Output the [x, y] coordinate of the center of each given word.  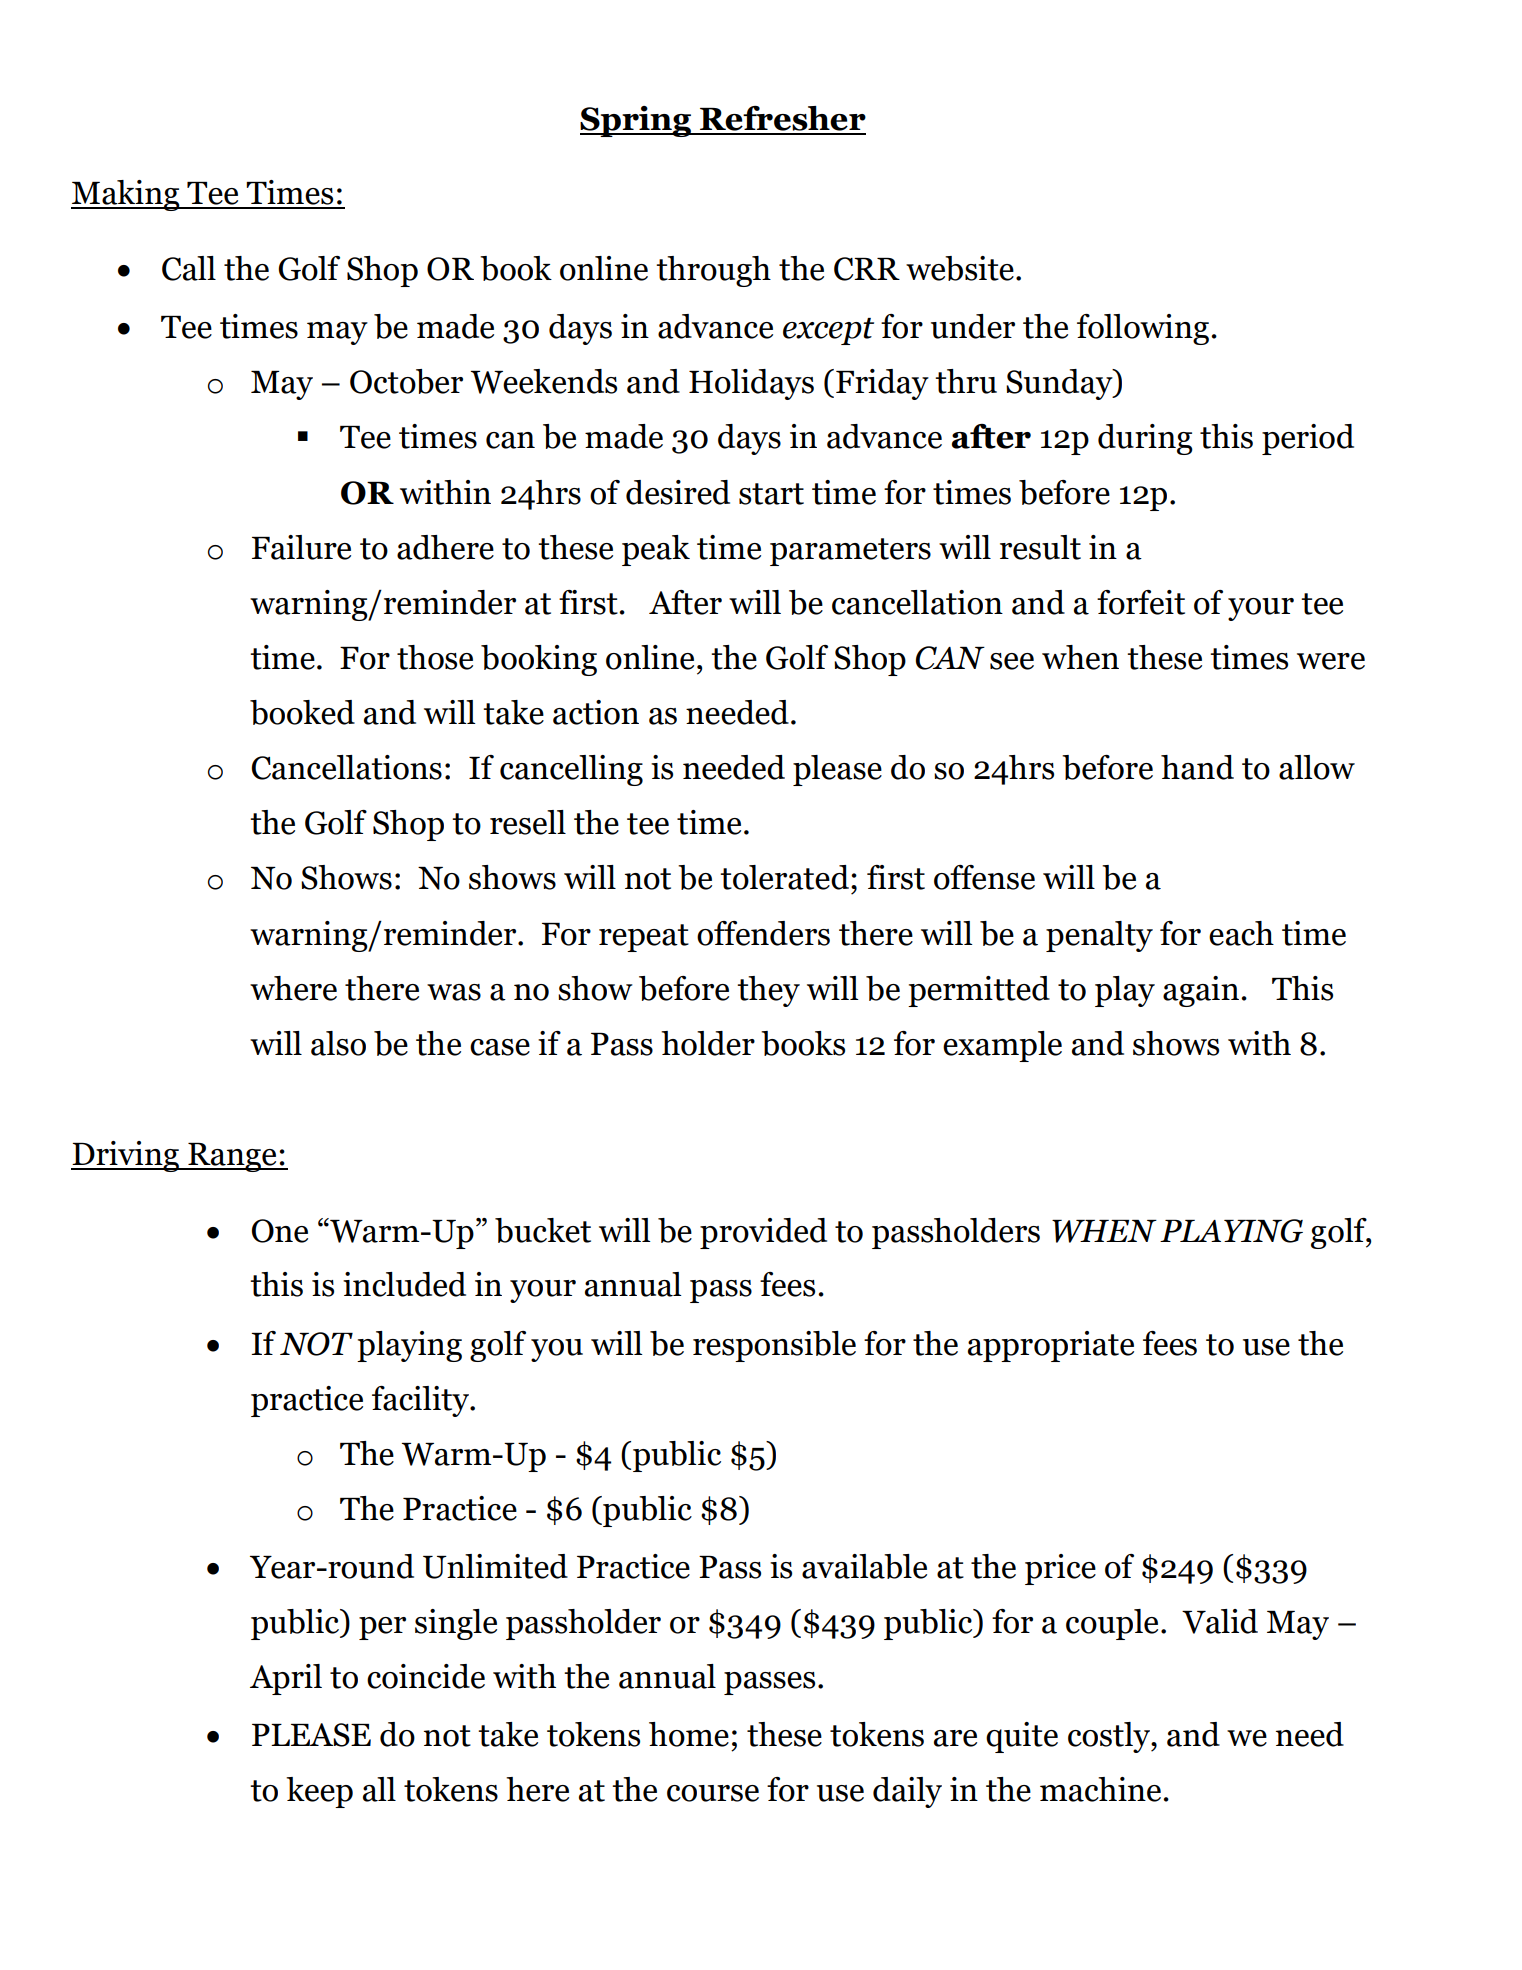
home [689, 1734]
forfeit [1141, 602]
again [1202, 991]
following [1143, 329]
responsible [774, 1346]
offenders [763, 933]
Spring [636, 121]
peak [656, 550]
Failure [301, 547]
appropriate [1051, 1346]
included [404, 1284]
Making [126, 195]
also [338, 1043]
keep [319, 1792]
